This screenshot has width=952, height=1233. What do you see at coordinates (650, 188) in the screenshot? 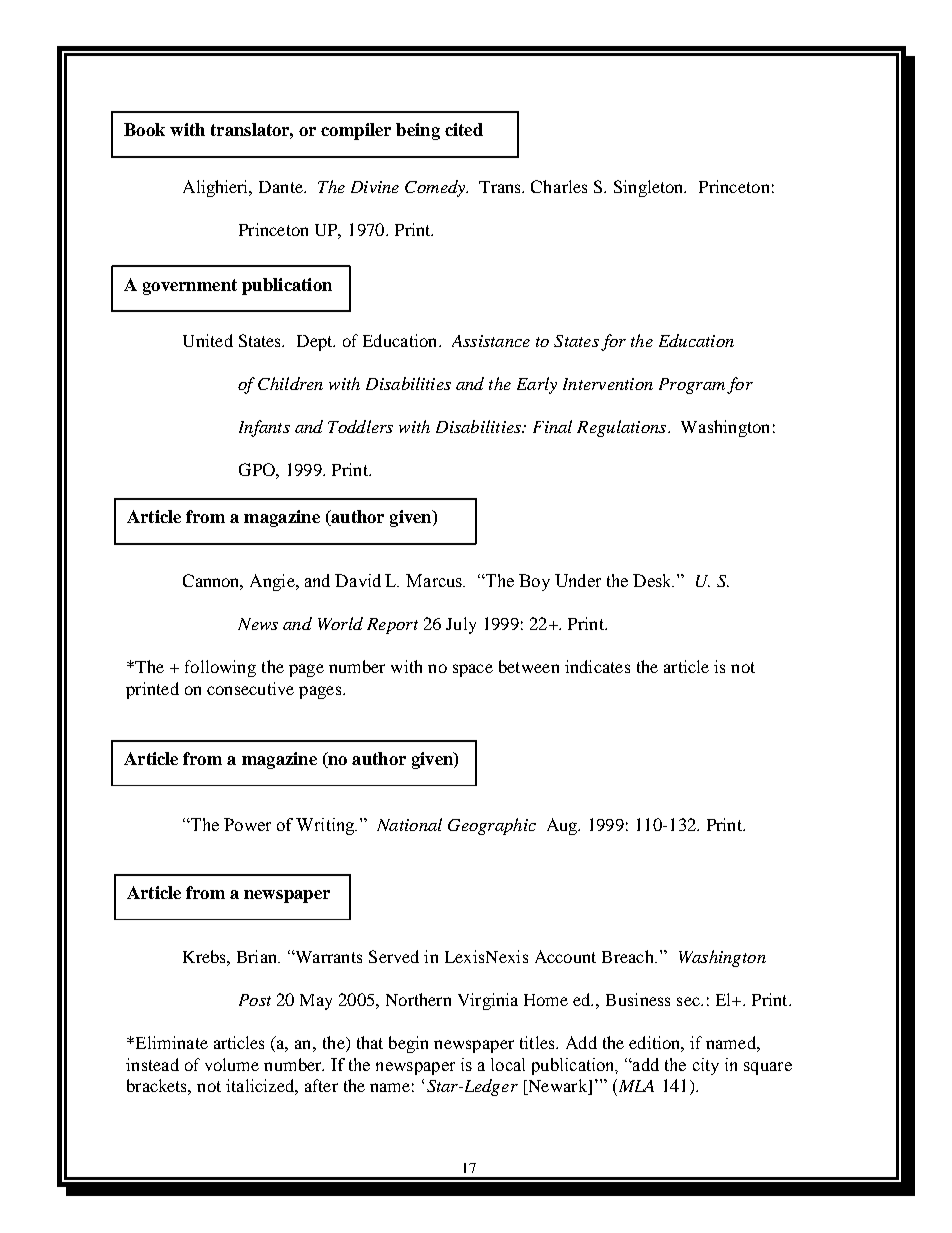
I see `Singleton` at bounding box center [650, 188].
